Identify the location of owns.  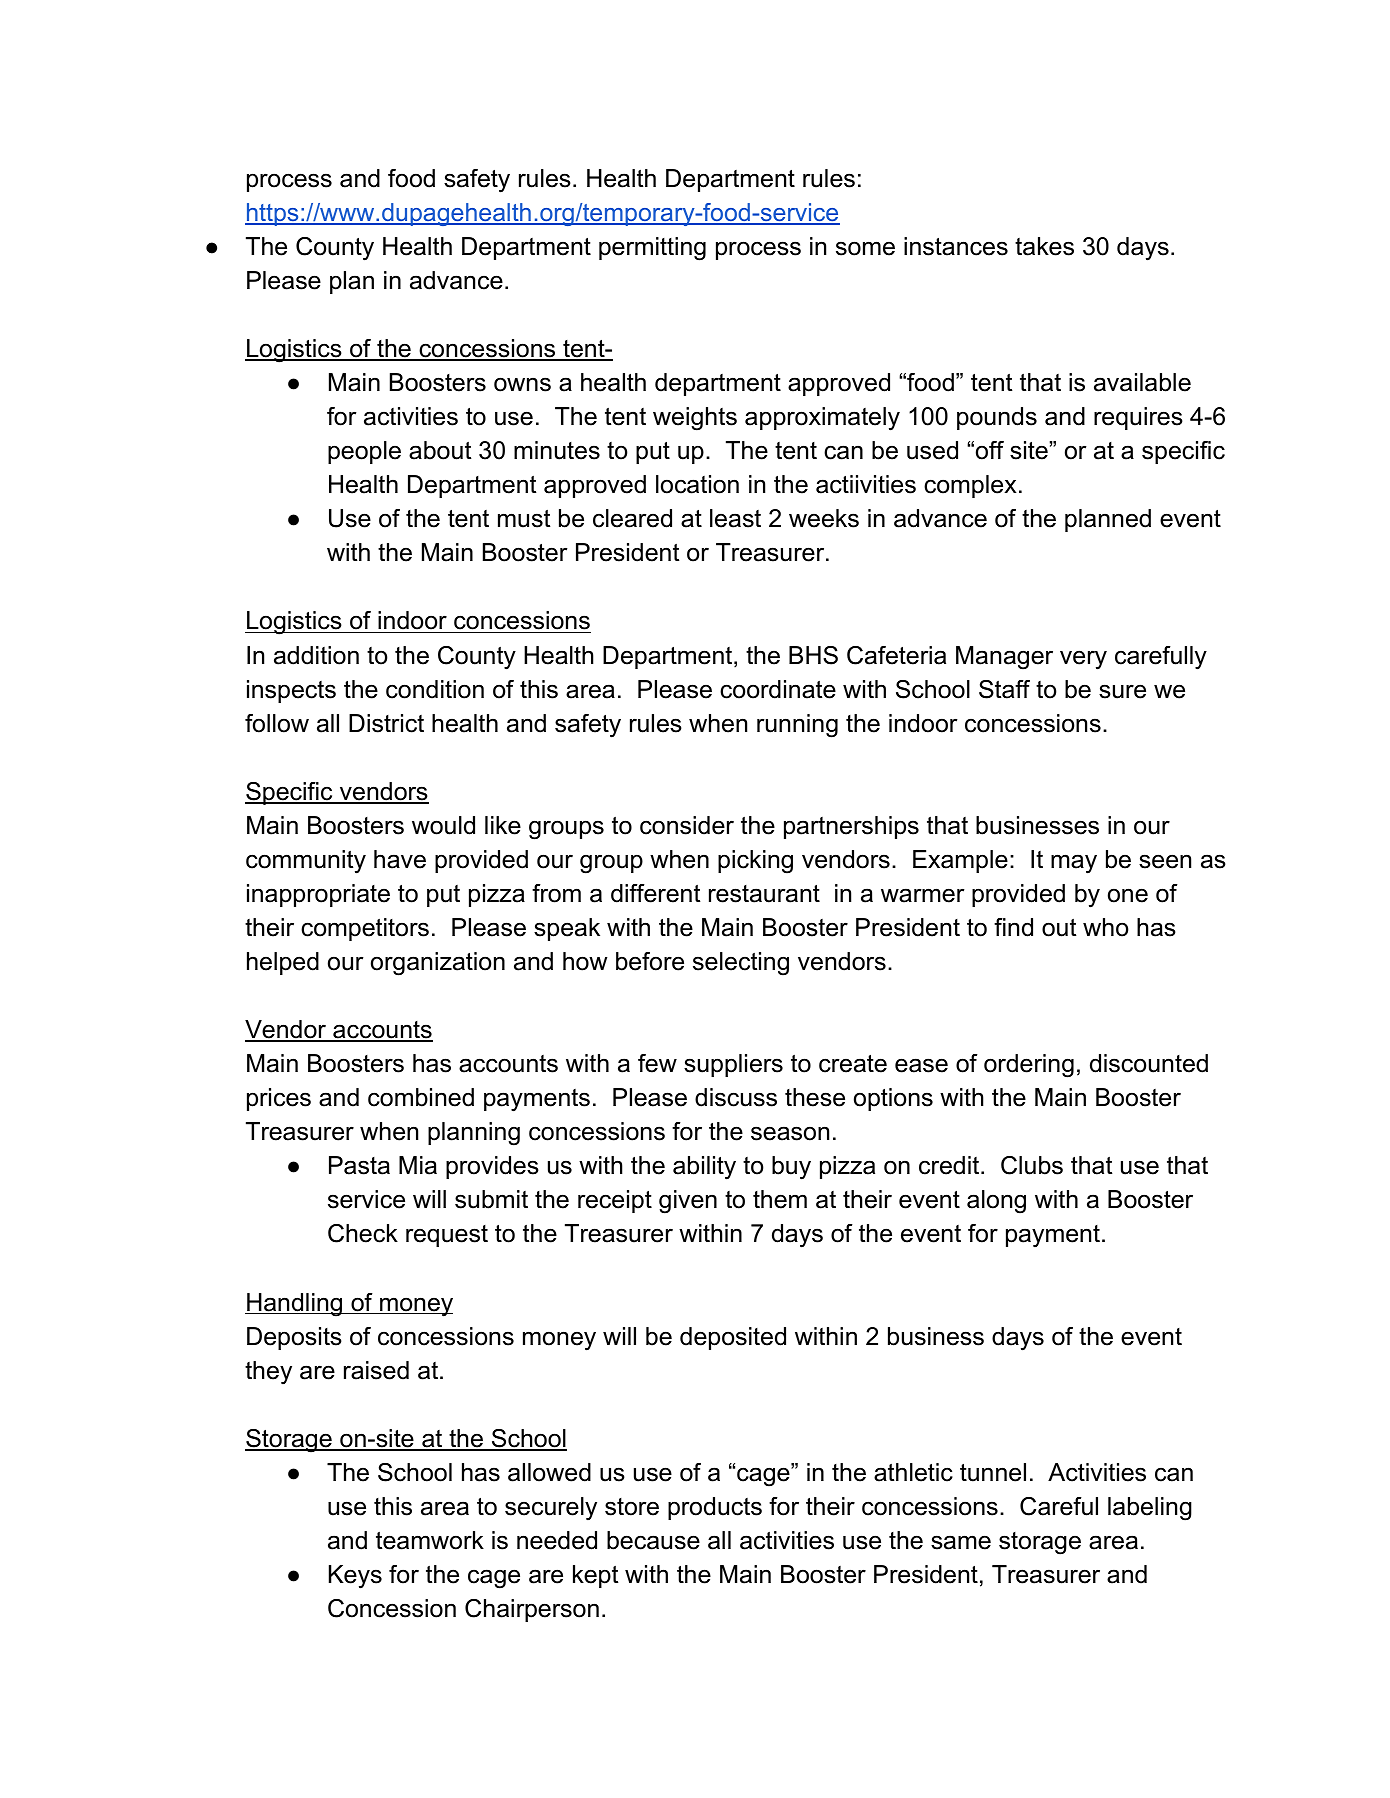
(522, 384).
